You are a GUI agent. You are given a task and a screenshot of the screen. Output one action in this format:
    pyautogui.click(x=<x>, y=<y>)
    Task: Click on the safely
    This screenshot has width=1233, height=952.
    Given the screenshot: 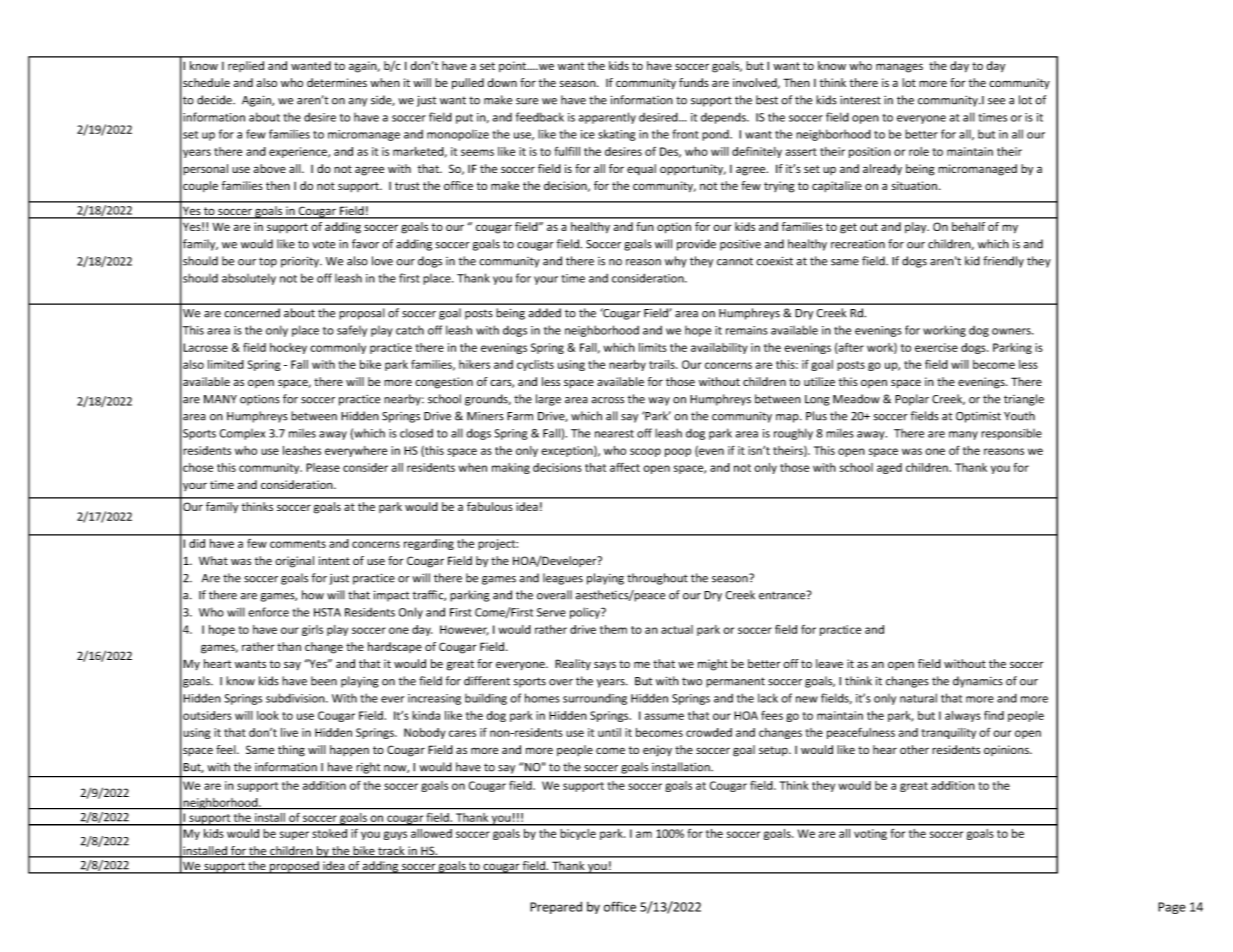 What is the action you would take?
    pyautogui.click(x=352, y=331)
